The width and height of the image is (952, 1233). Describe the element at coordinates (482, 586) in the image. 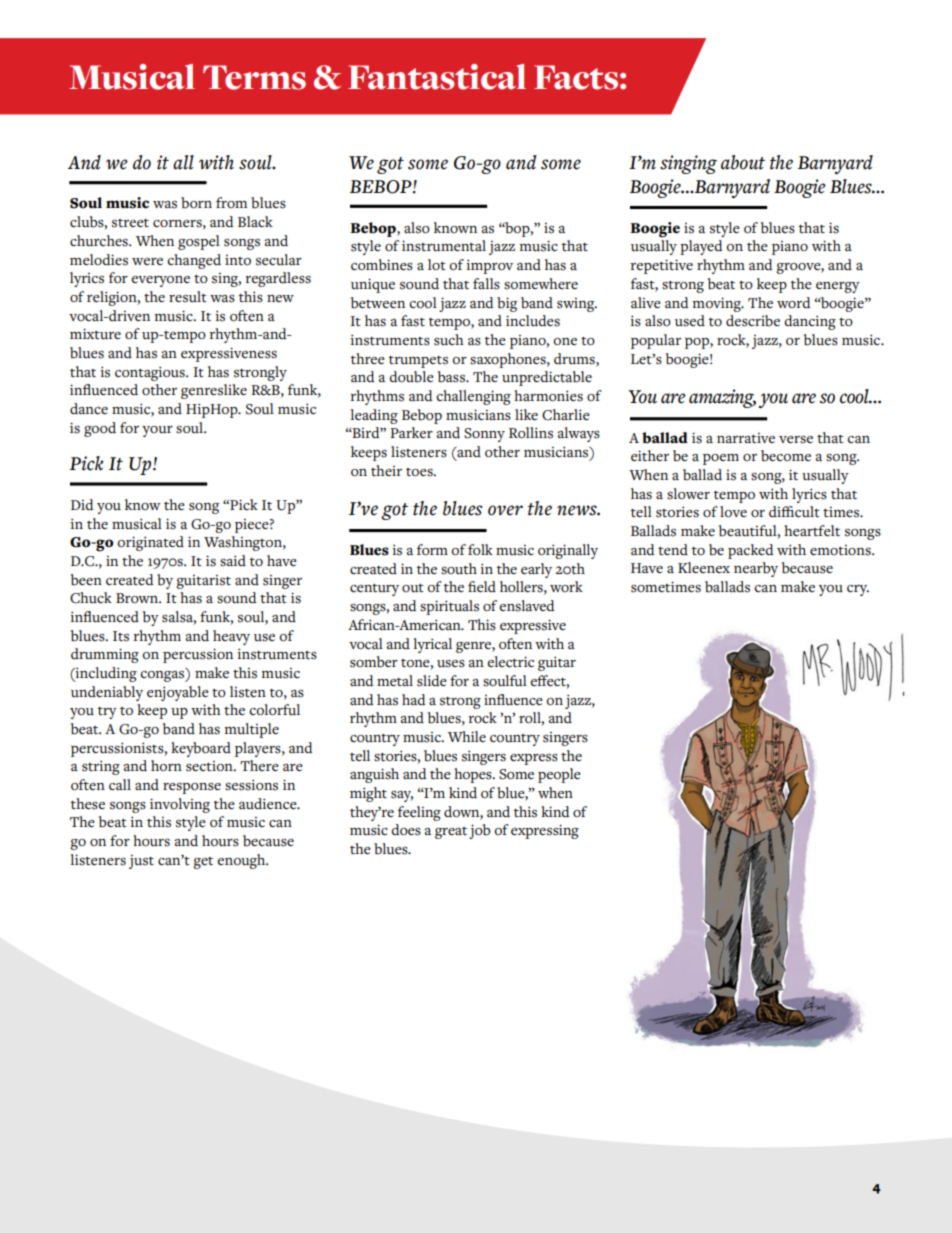

I see `field` at that location.
